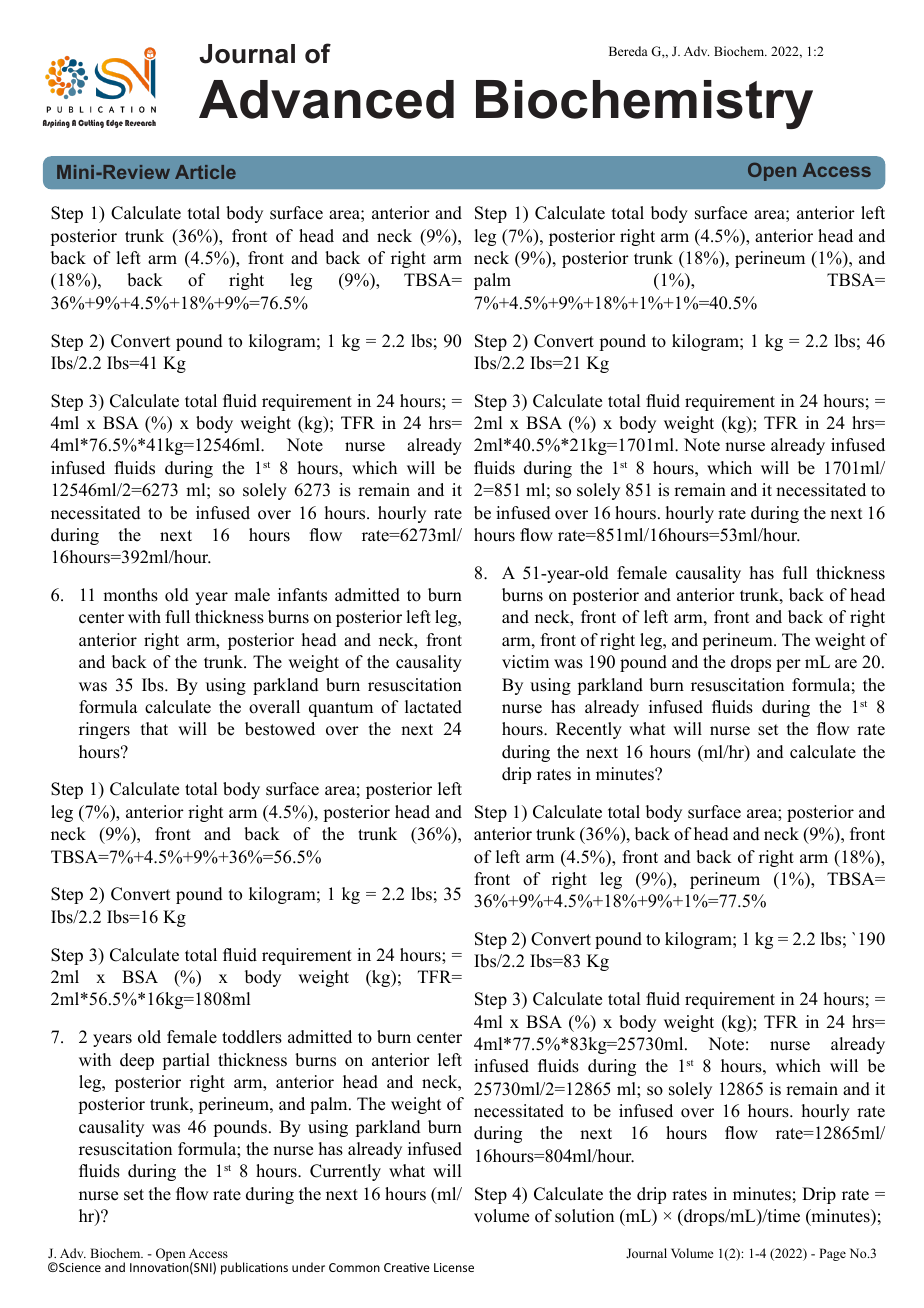 Image resolution: width=924 pixels, height=1308 pixels. I want to click on under, so click(308, 1267).
